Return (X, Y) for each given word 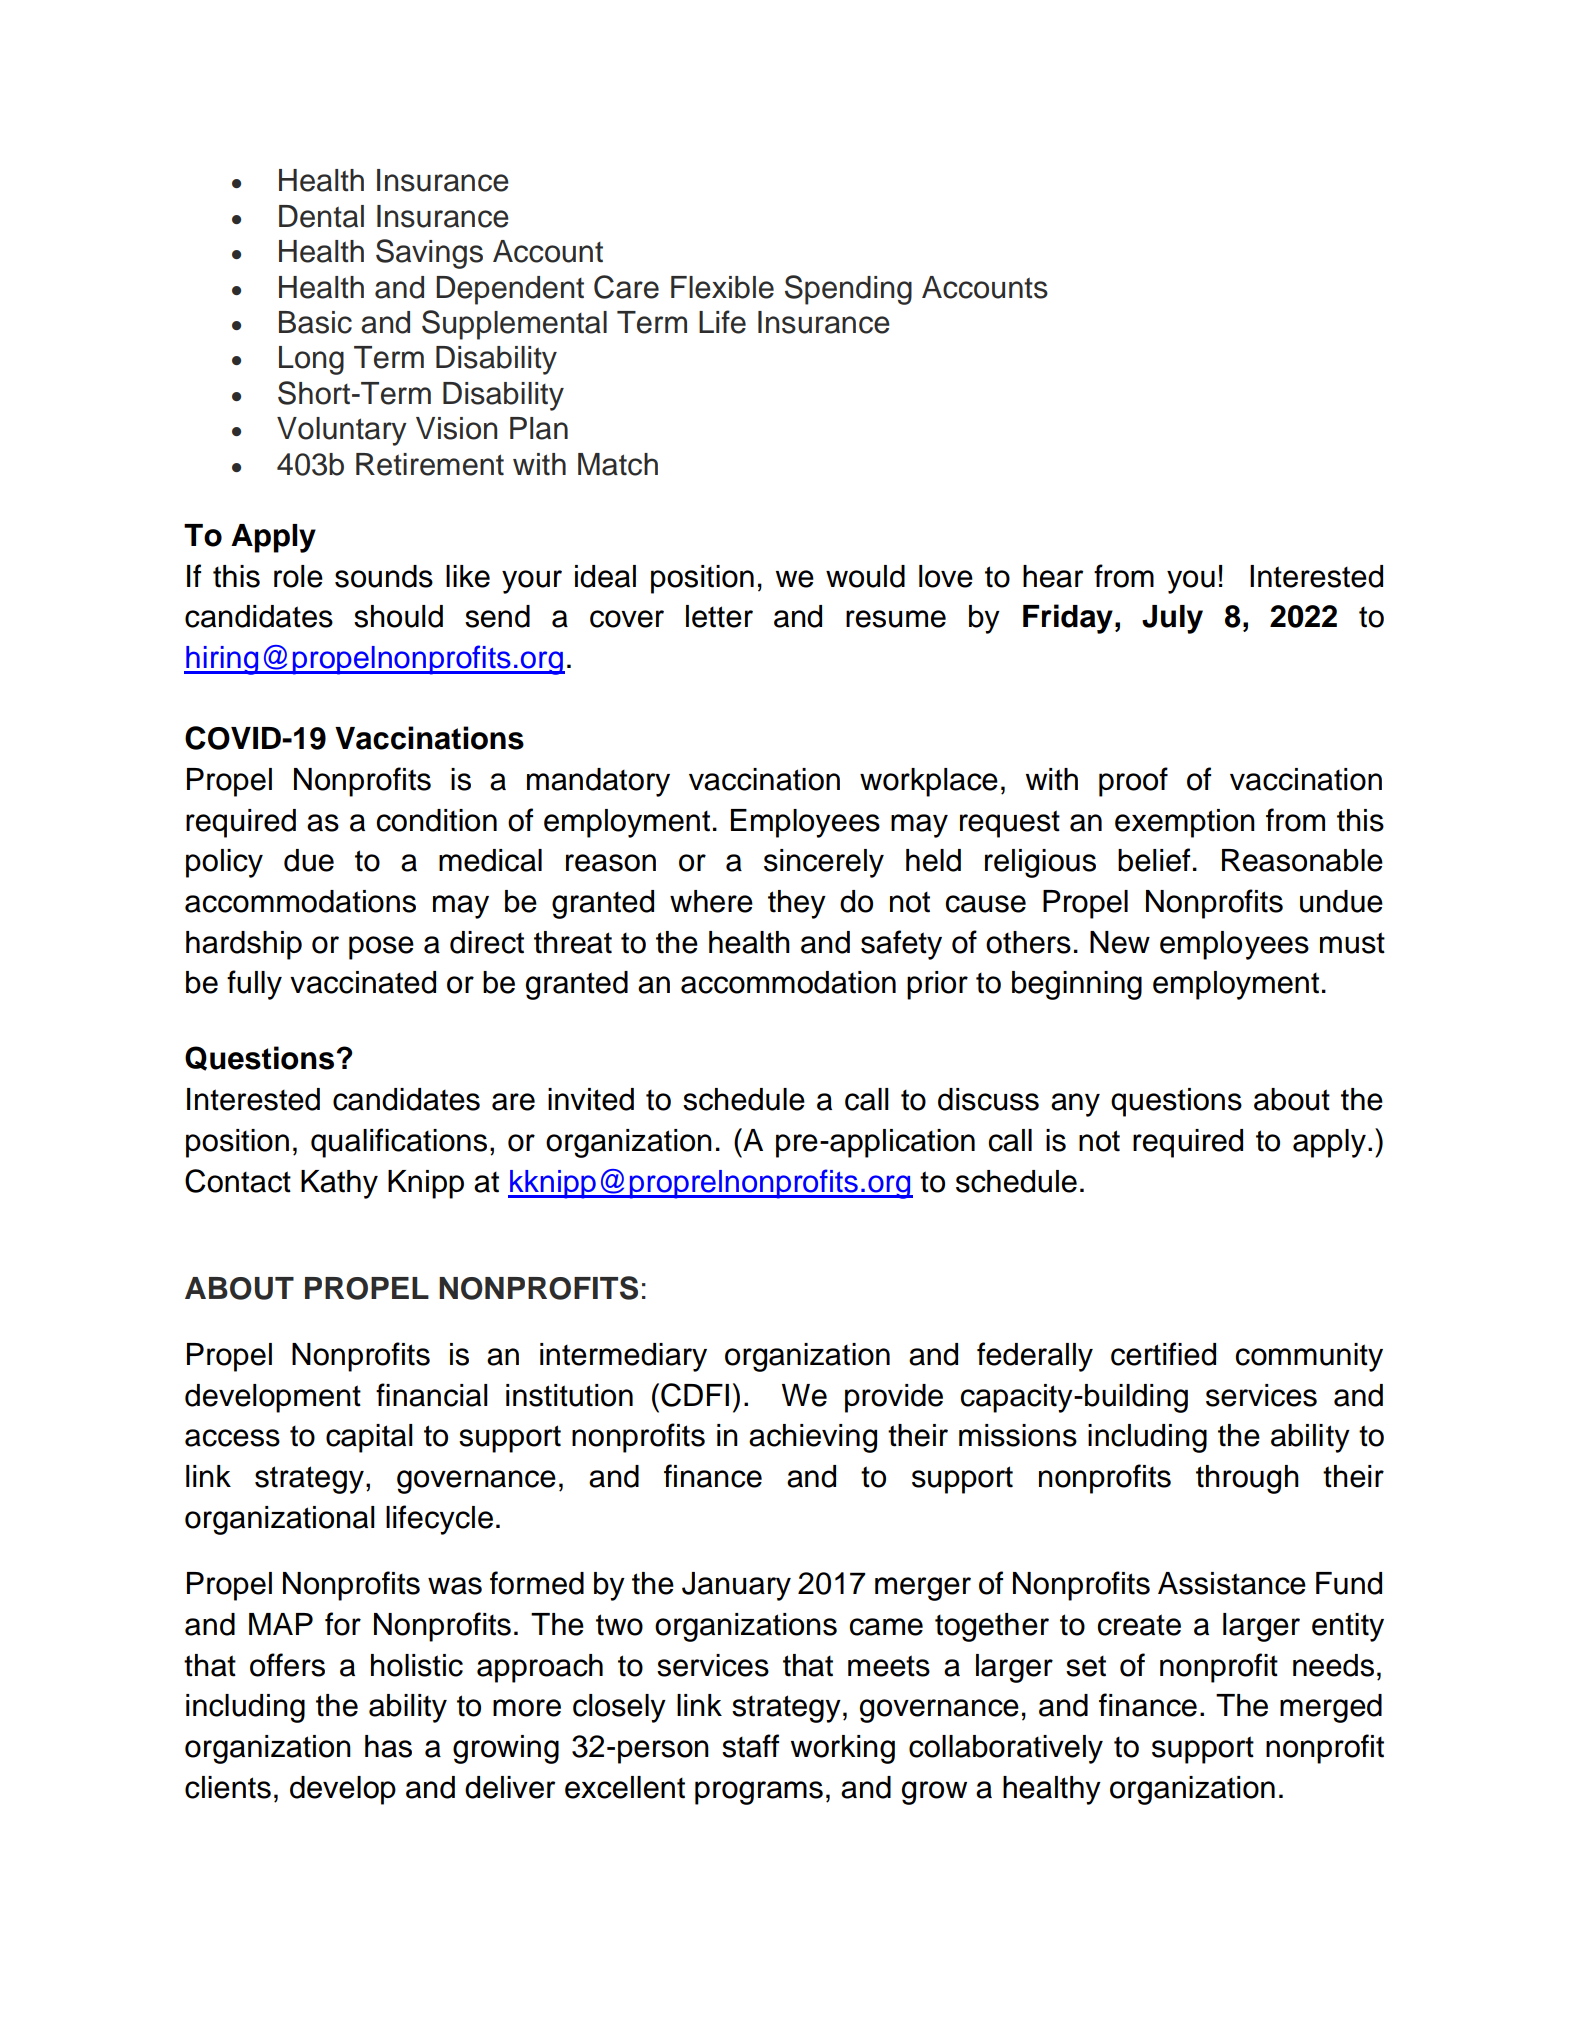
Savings (429, 254)
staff (750, 1746)
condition (436, 820)
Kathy (339, 1184)
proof (1133, 782)
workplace (929, 782)
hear (1053, 576)
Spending (848, 290)
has (388, 1746)
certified (1163, 1354)
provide (894, 1398)
